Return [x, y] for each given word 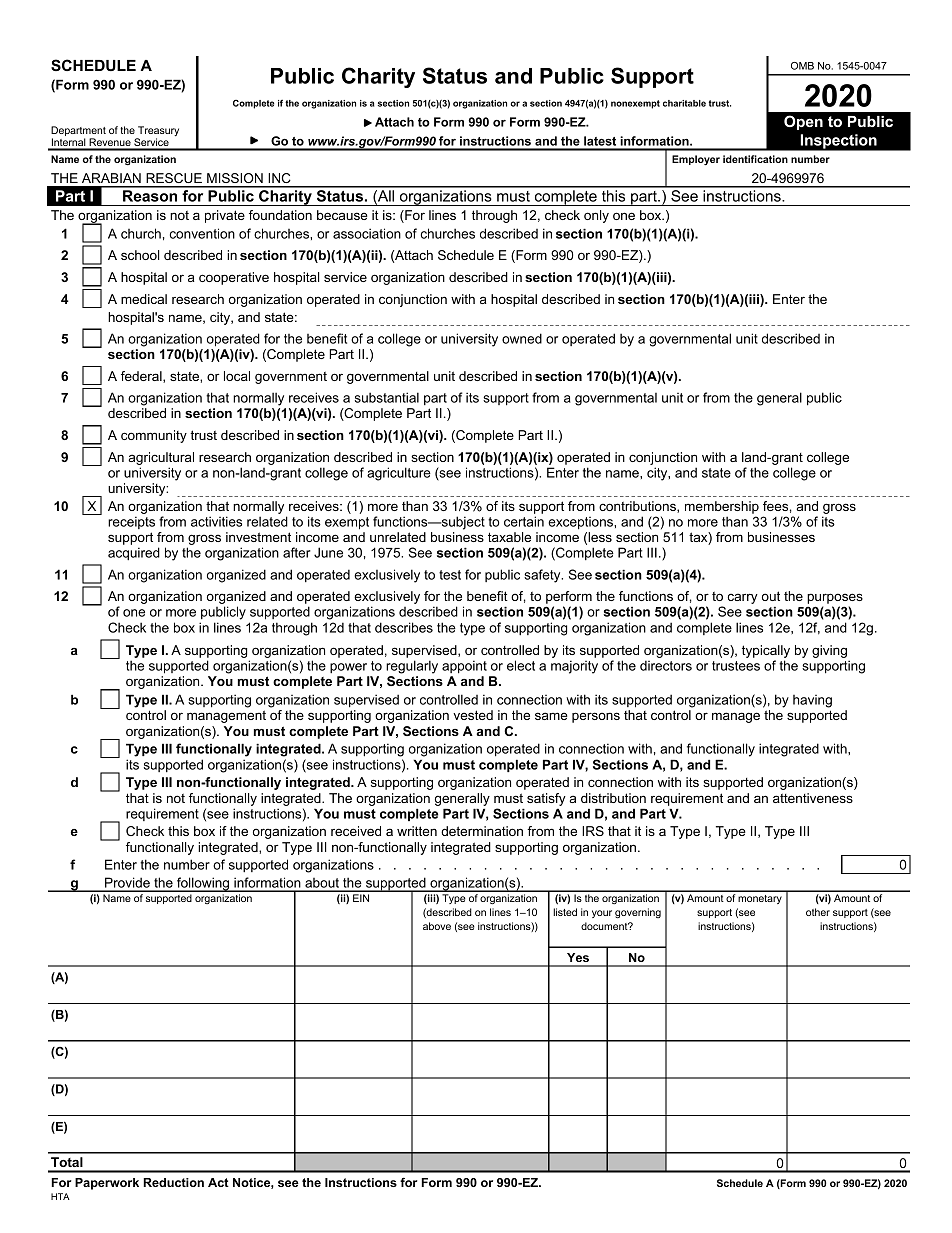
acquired [134, 553]
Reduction [173, 1182]
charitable [684, 103]
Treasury [157, 132]
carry [742, 598]
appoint [464, 667]
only [596, 216]
